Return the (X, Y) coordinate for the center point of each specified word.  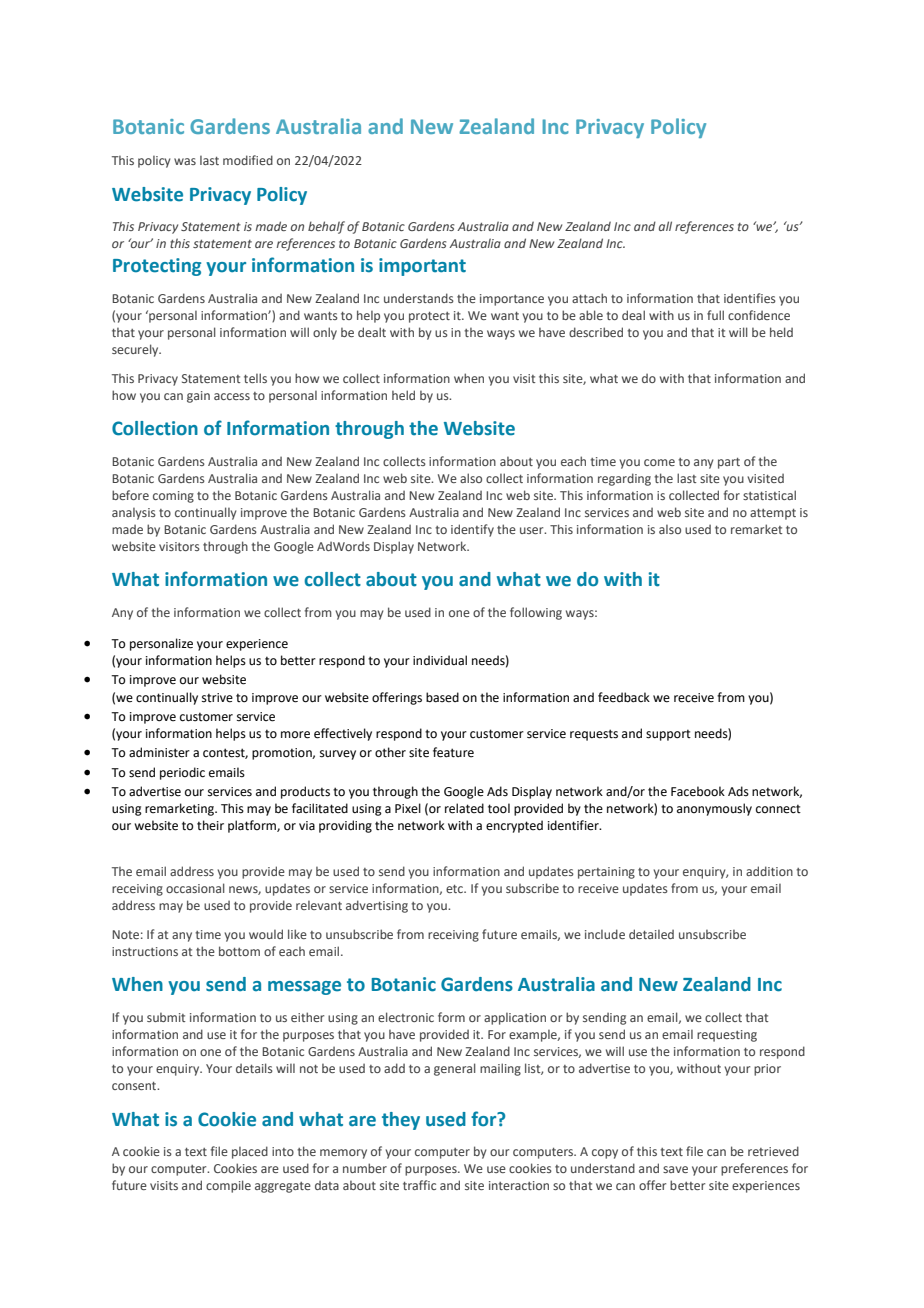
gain (198, 397)
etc (456, 889)
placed (250, 1152)
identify (472, 530)
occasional (195, 888)
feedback (624, 697)
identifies (750, 298)
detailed (651, 934)
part (729, 463)
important (422, 267)
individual (440, 660)
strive (217, 698)
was (185, 161)
